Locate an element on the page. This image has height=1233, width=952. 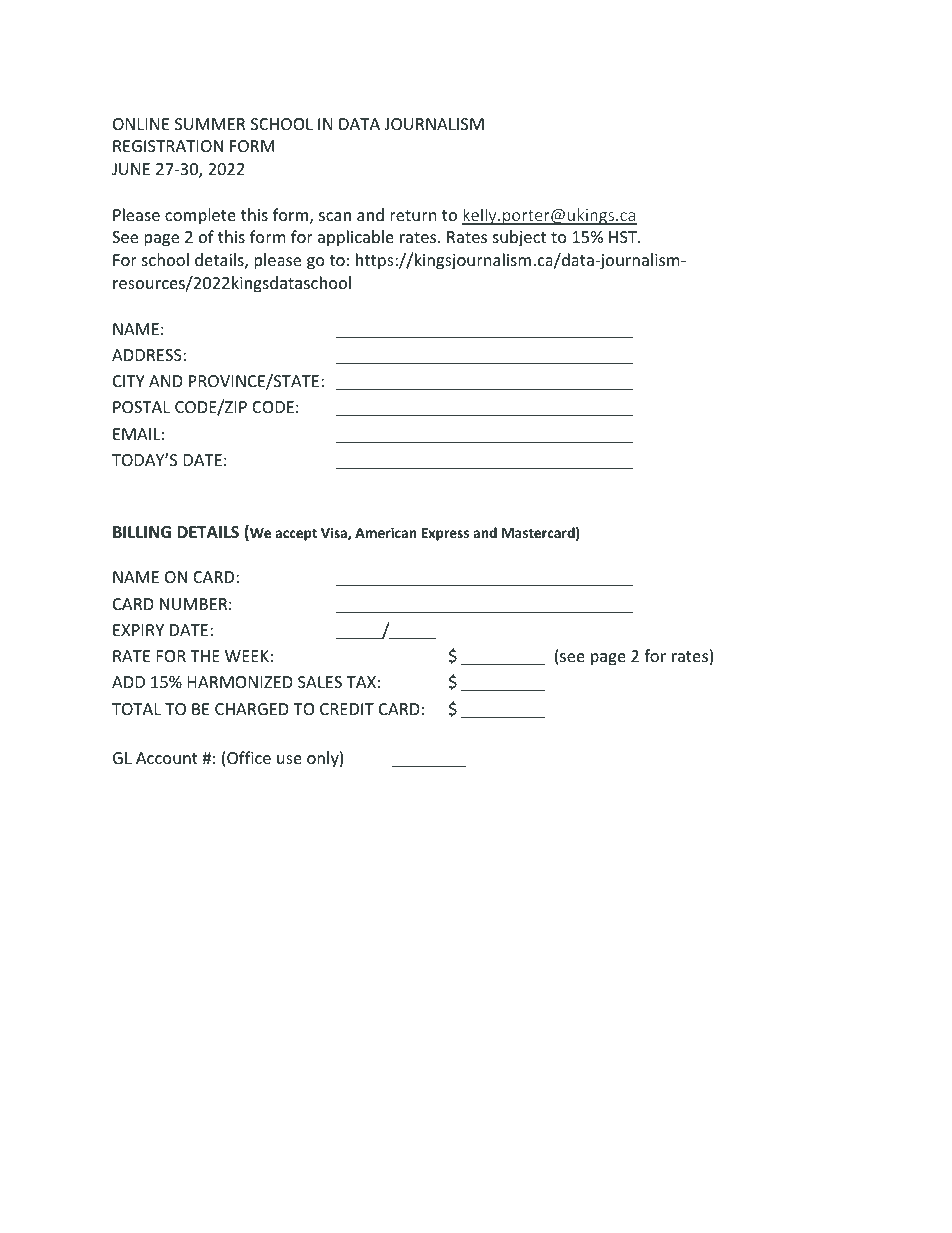
Account is located at coordinates (167, 758).
